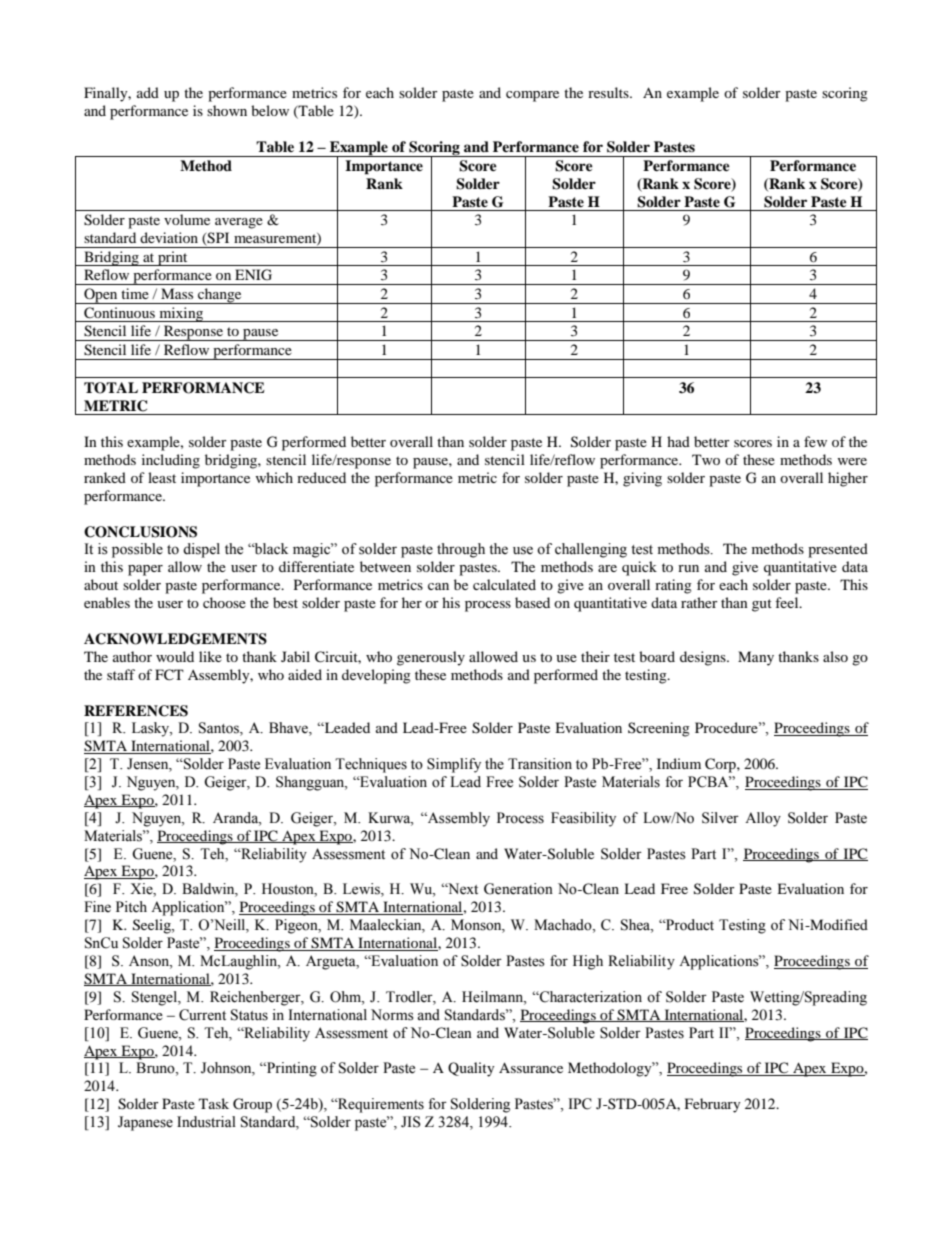 This image has height=1233, width=952. What do you see at coordinates (227, 110) in the image?
I see `shown` at bounding box center [227, 110].
